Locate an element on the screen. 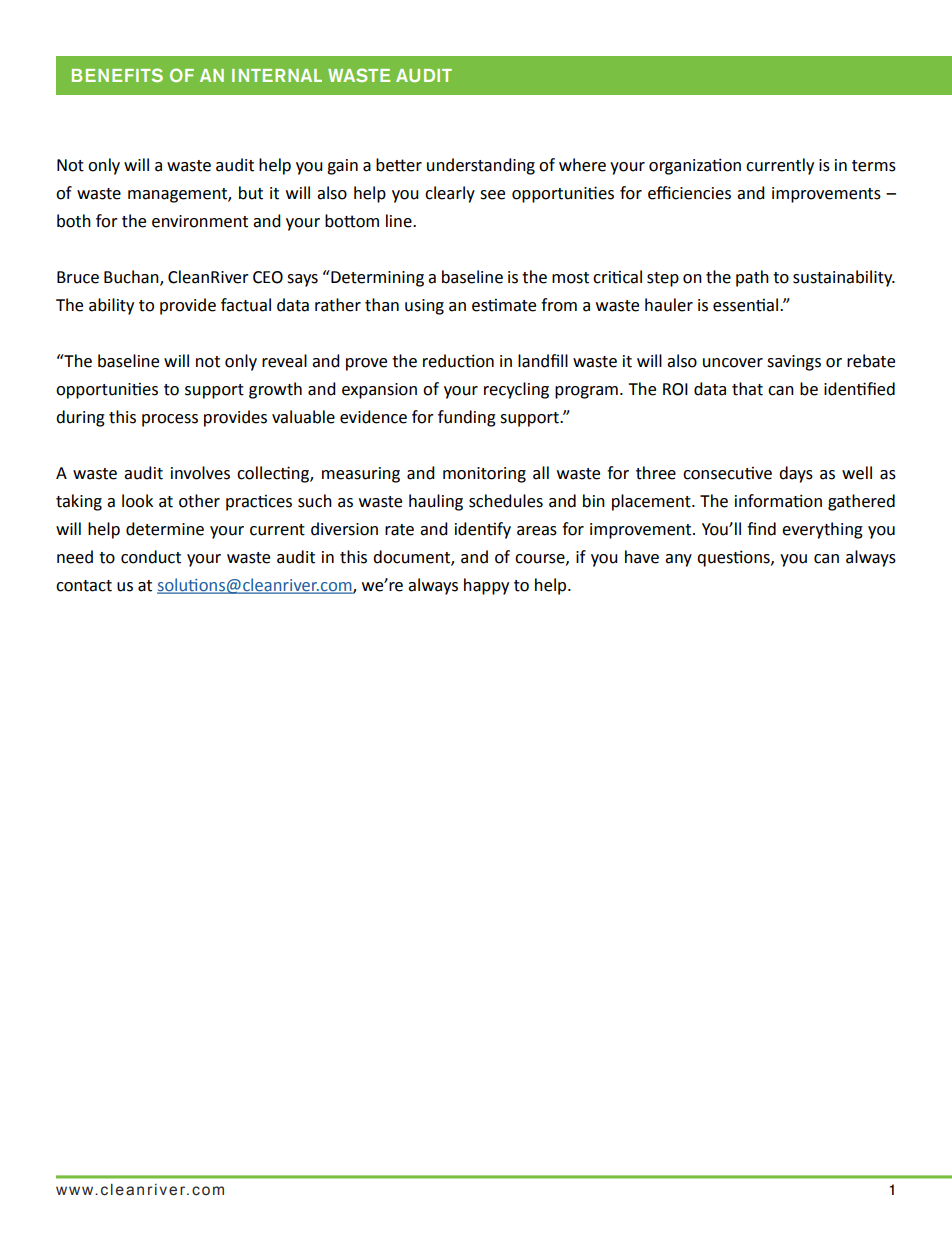  factual is located at coordinates (246, 305).
